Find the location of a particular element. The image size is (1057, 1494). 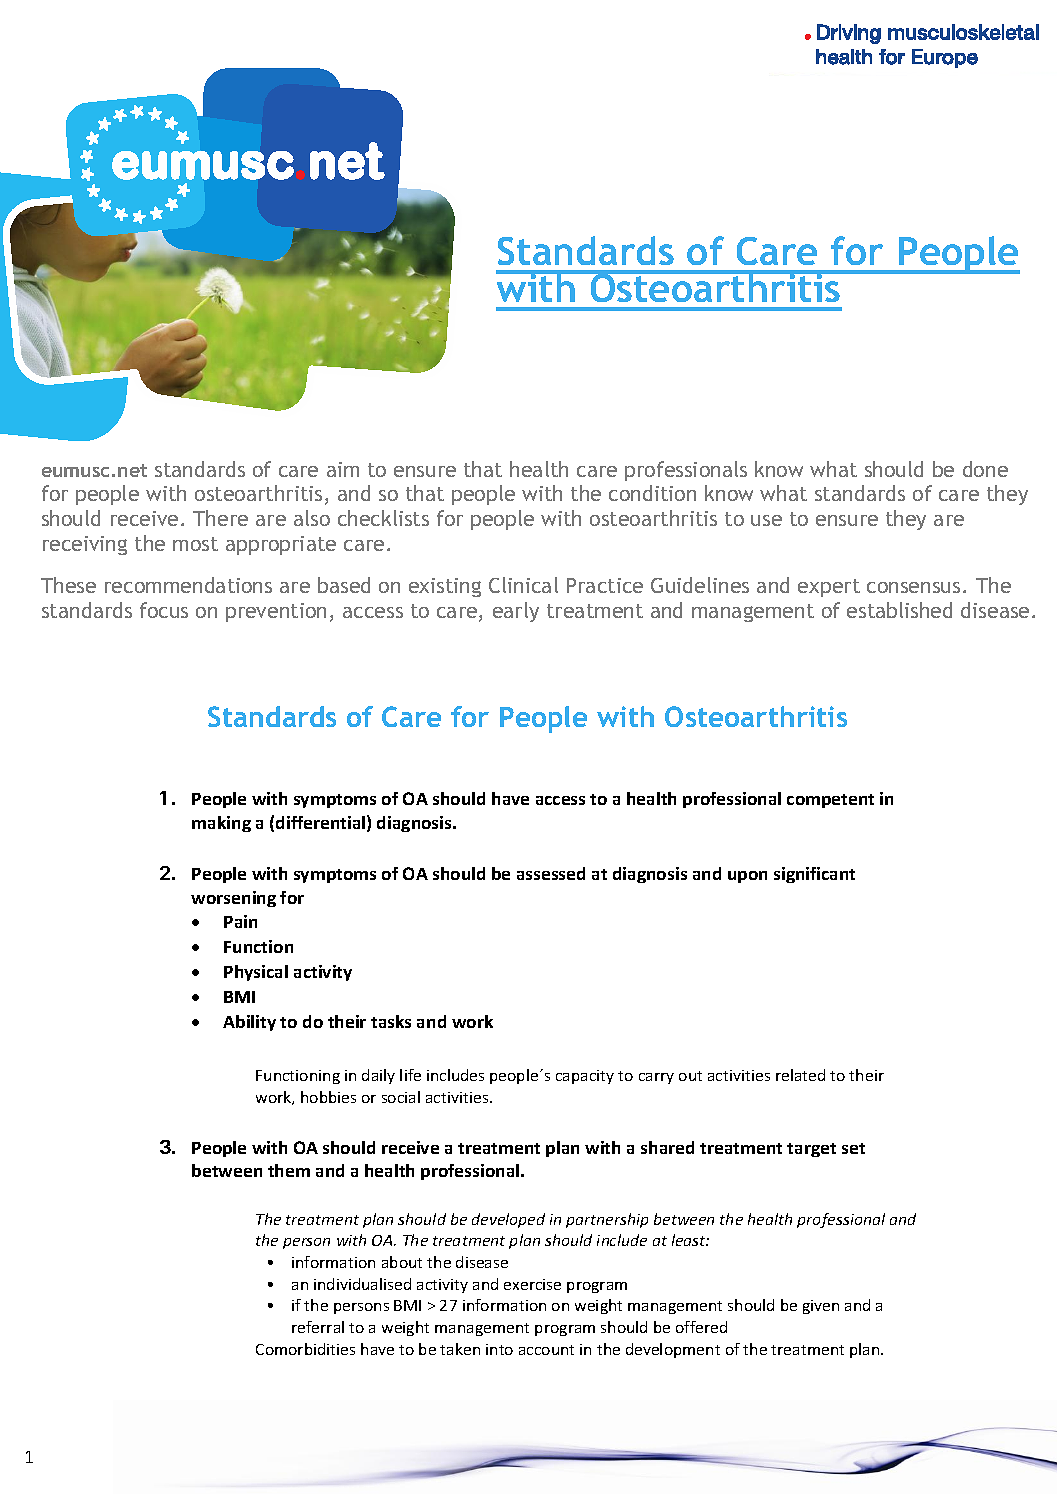

early is located at coordinates (516, 612).
